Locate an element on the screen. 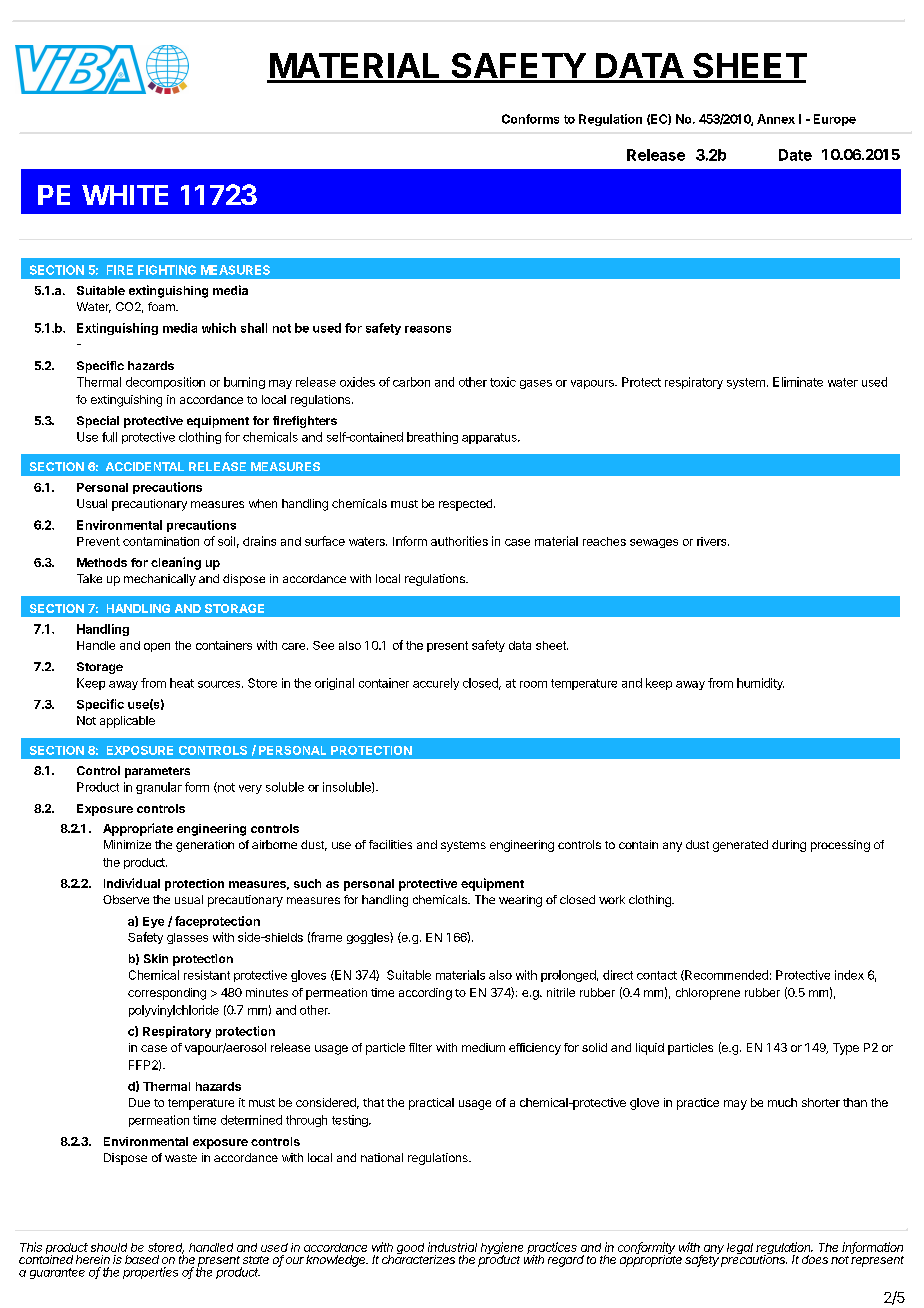  reasons is located at coordinates (428, 329).
